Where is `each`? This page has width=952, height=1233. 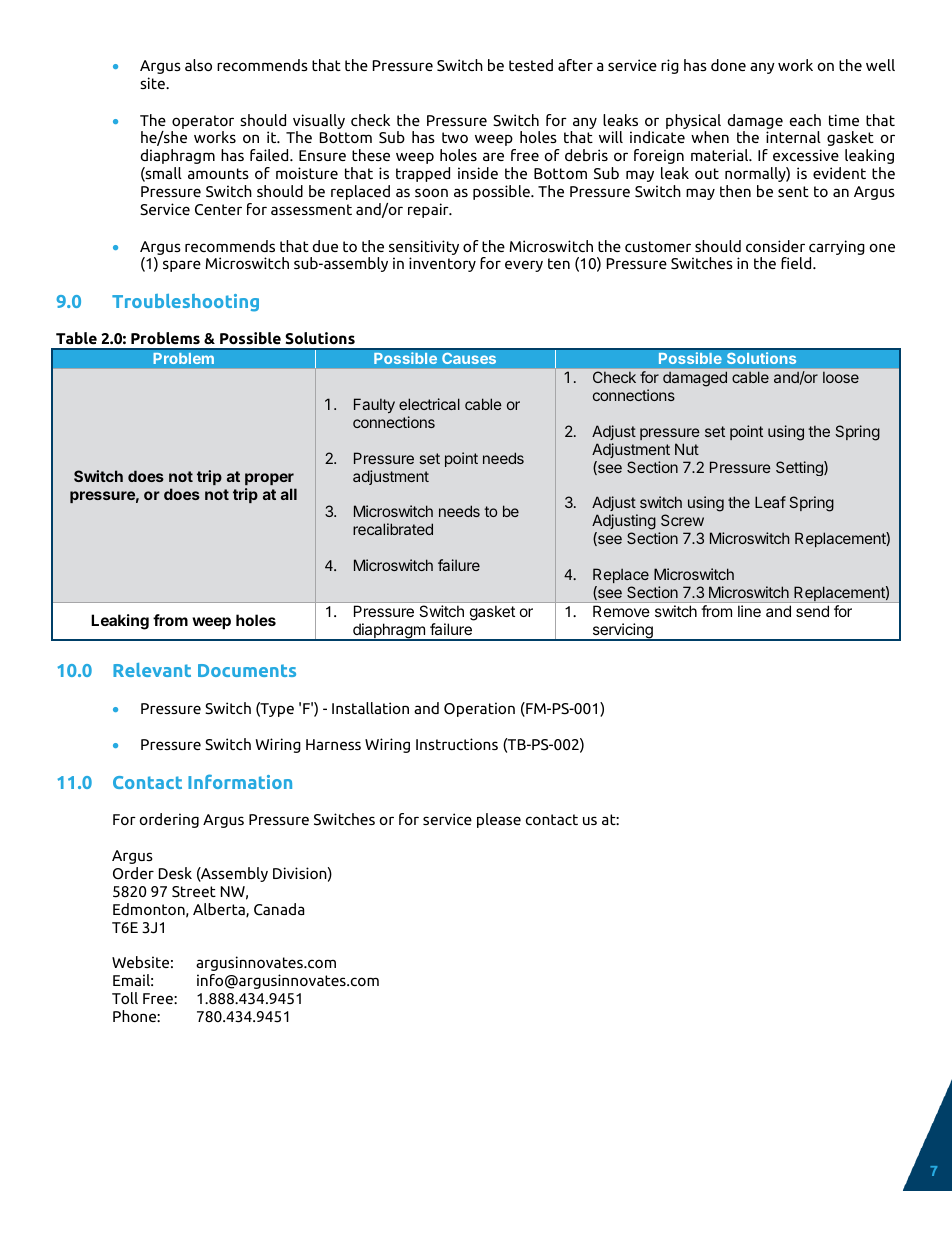 each is located at coordinates (805, 120).
